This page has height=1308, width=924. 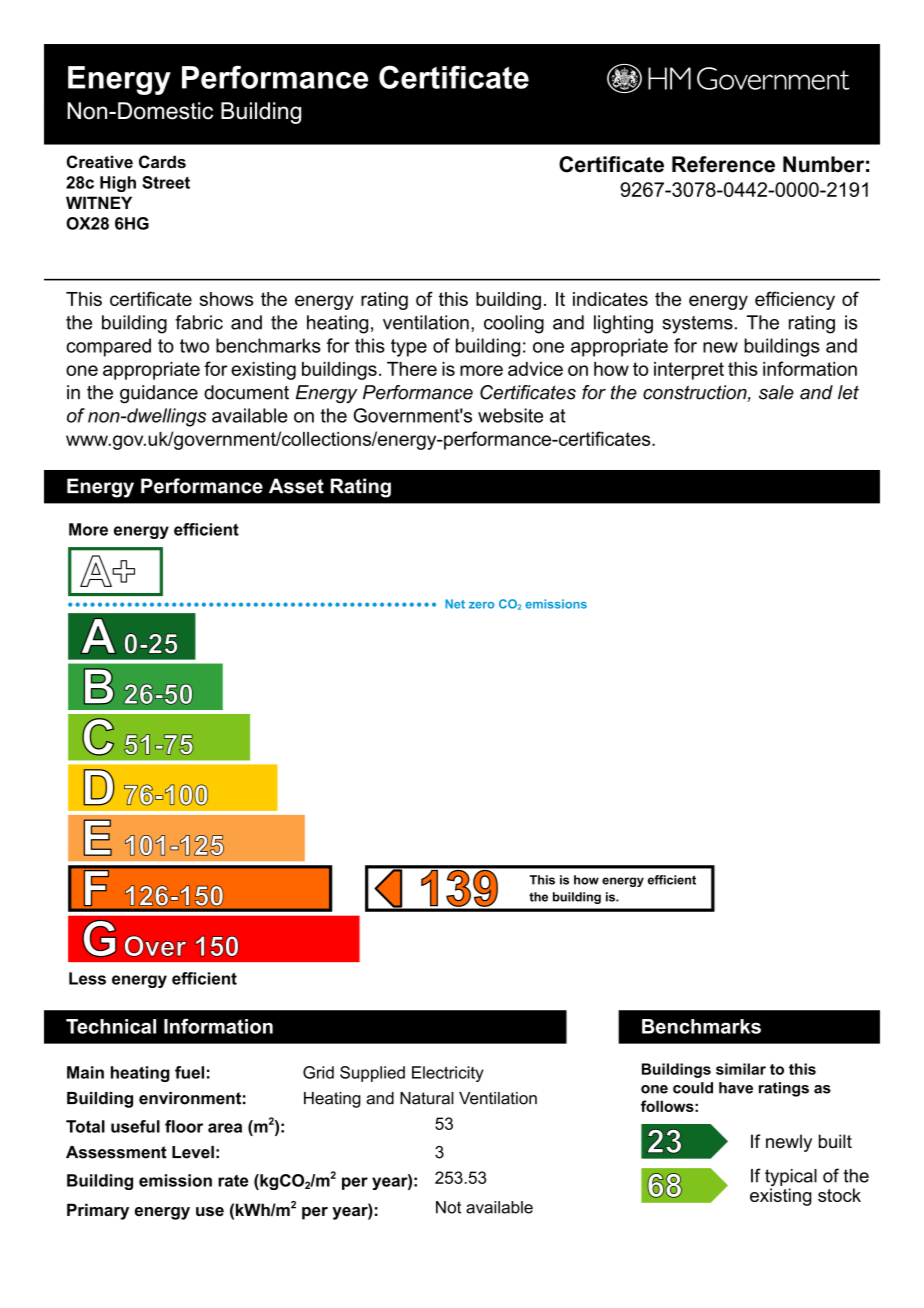 I want to click on Electricity, so click(x=448, y=1074).
